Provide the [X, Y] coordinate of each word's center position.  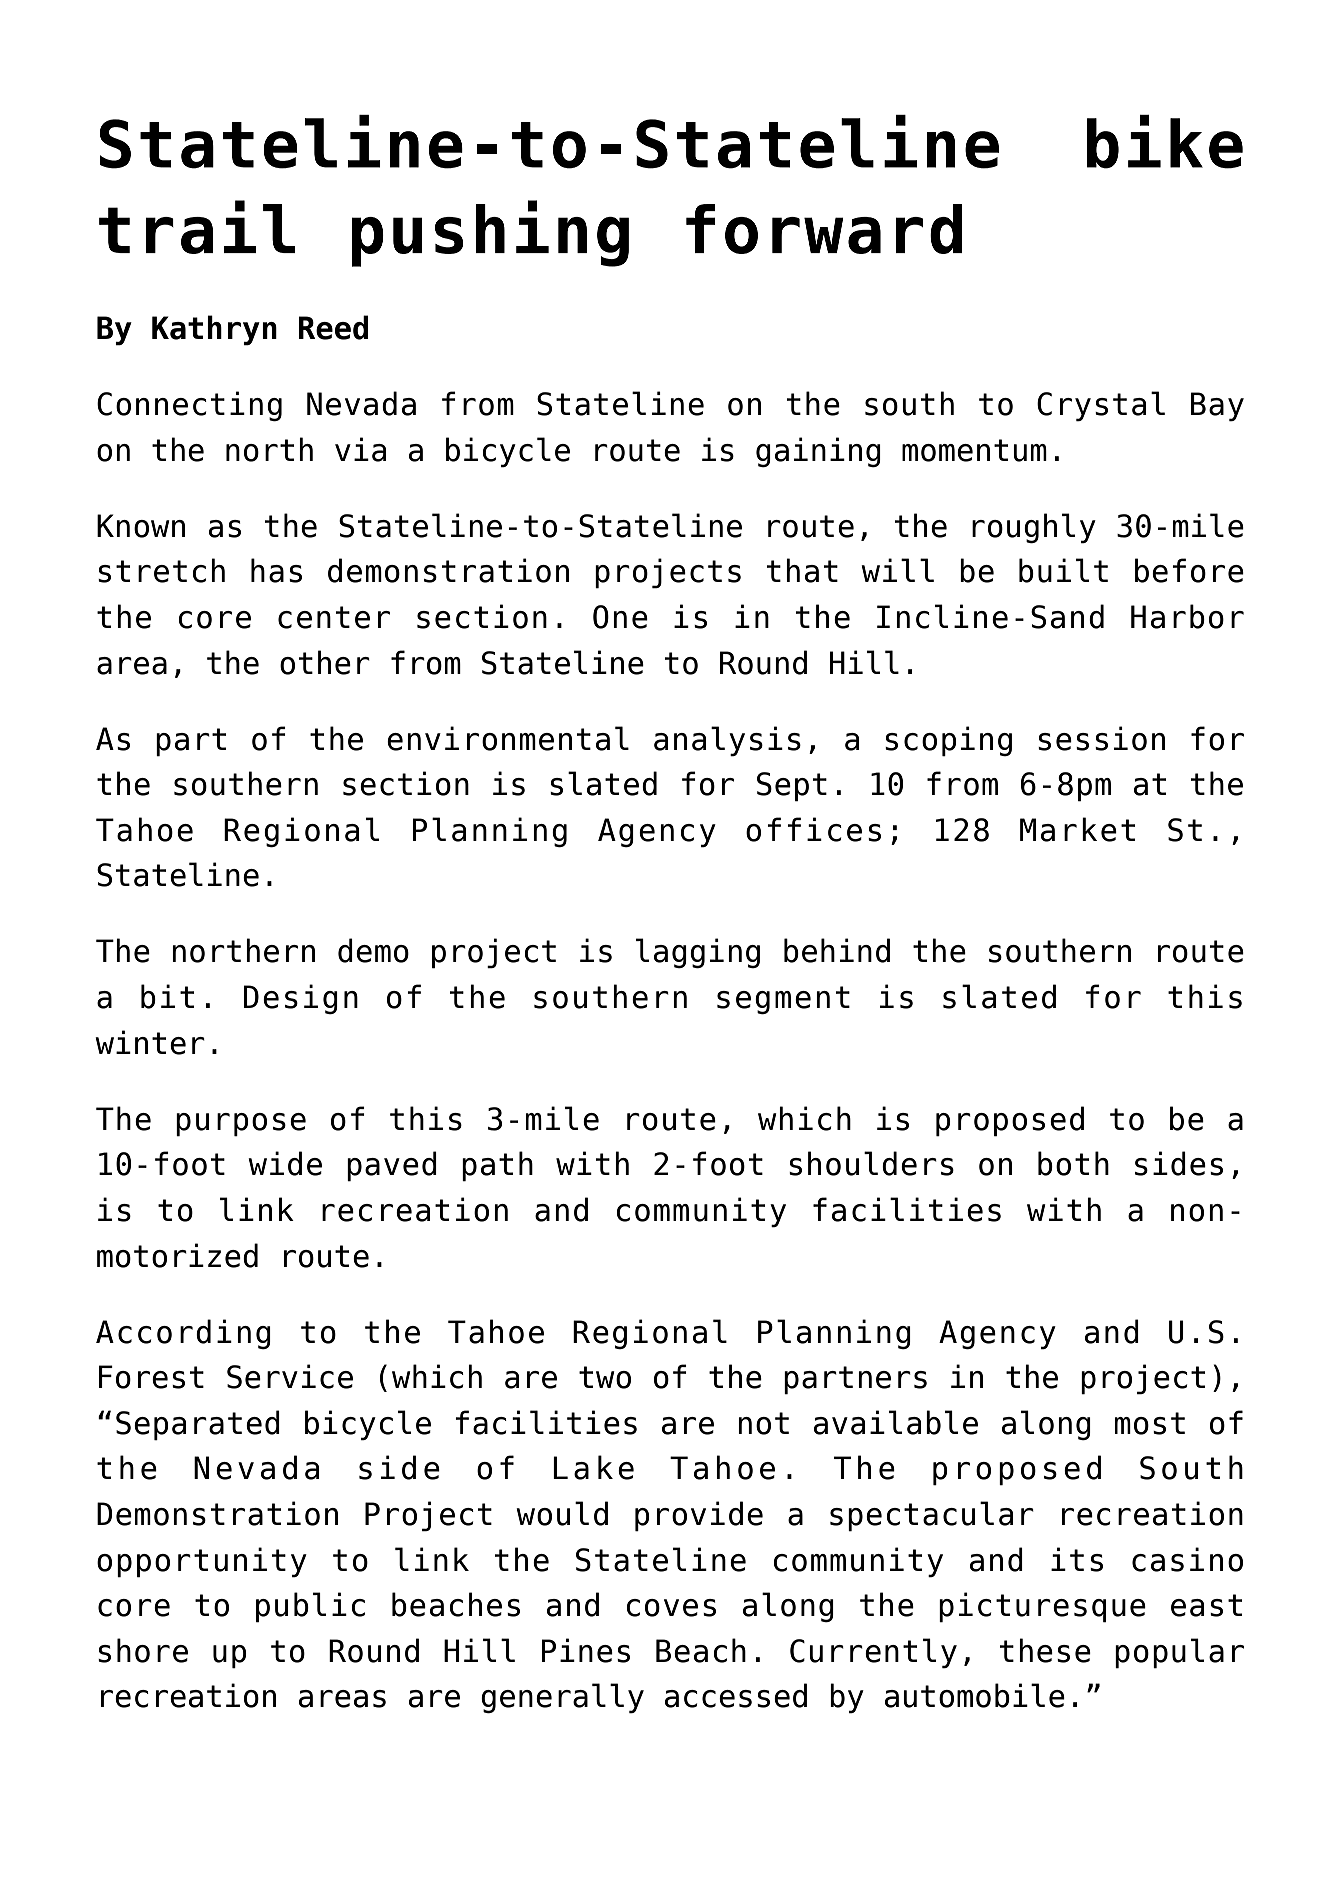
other [325, 662]
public [310, 1607]
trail [197, 227]
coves [671, 1608]
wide [285, 1163]
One [620, 617]
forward [824, 229]
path [497, 1166]
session [1101, 738]
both [1073, 1163]
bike [1165, 142]
